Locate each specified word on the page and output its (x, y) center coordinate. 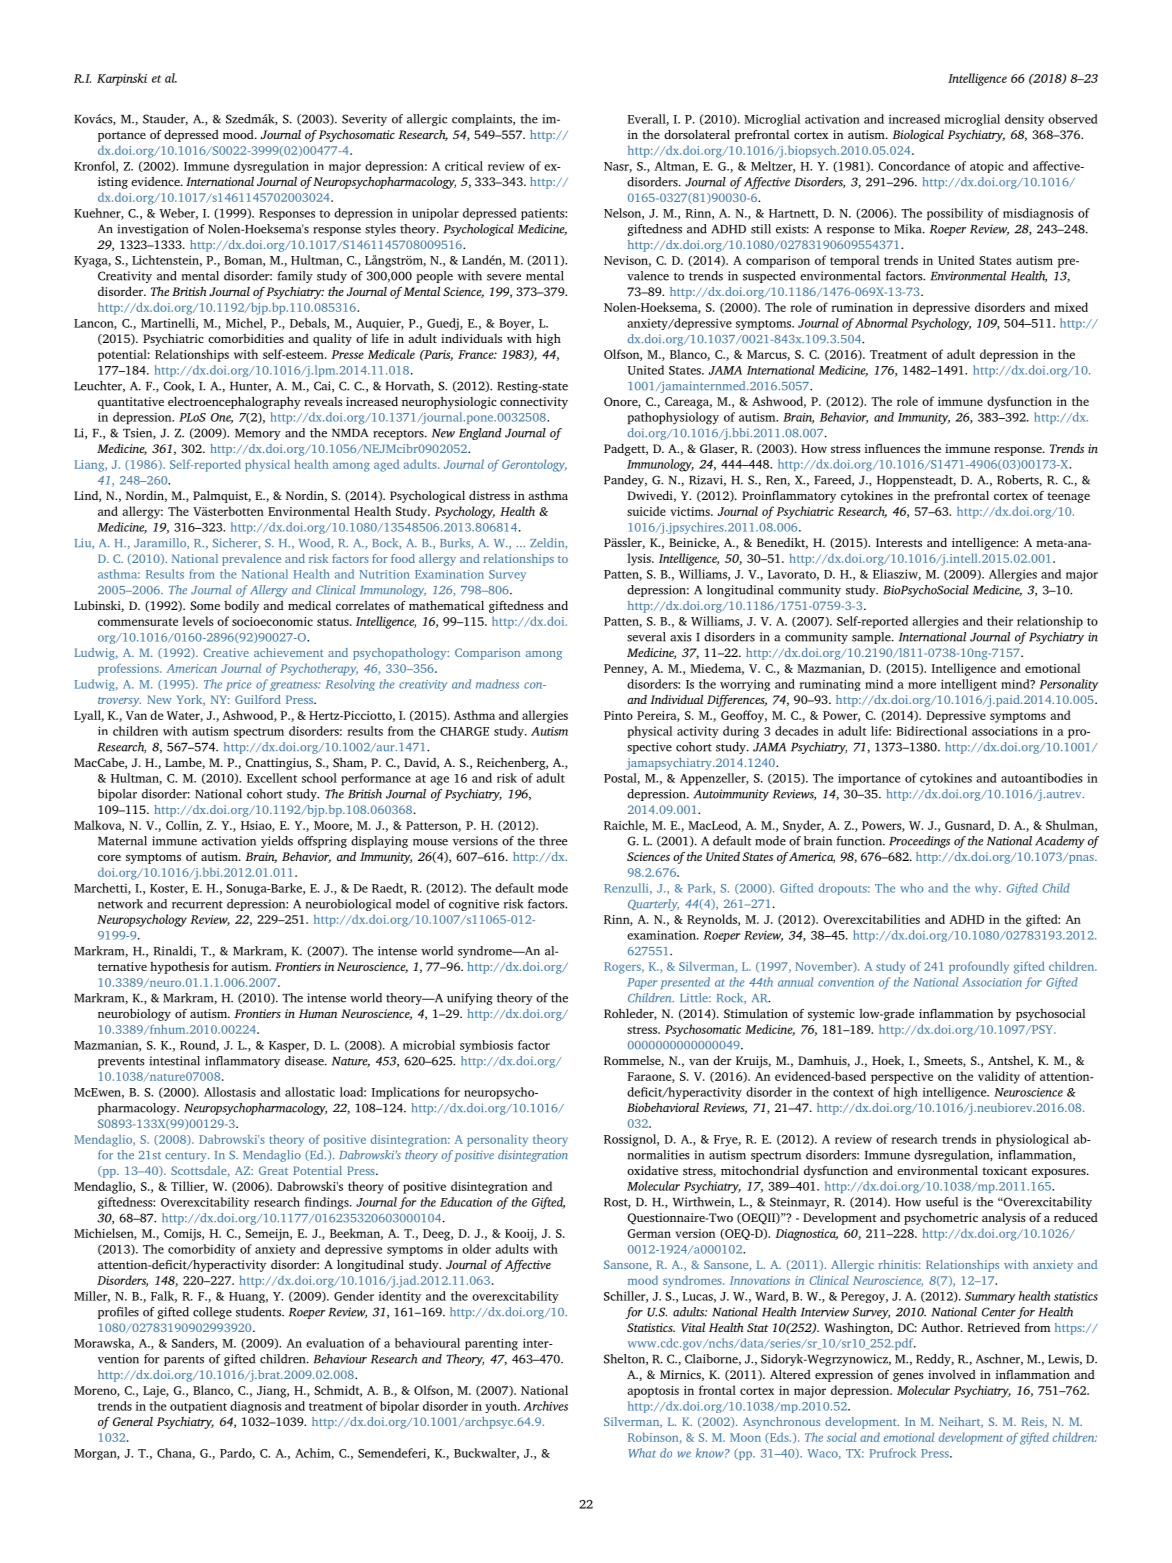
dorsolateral (697, 134)
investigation (152, 230)
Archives (545, 1406)
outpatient (198, 1407)
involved (952, 1374)
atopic (987, 167)
